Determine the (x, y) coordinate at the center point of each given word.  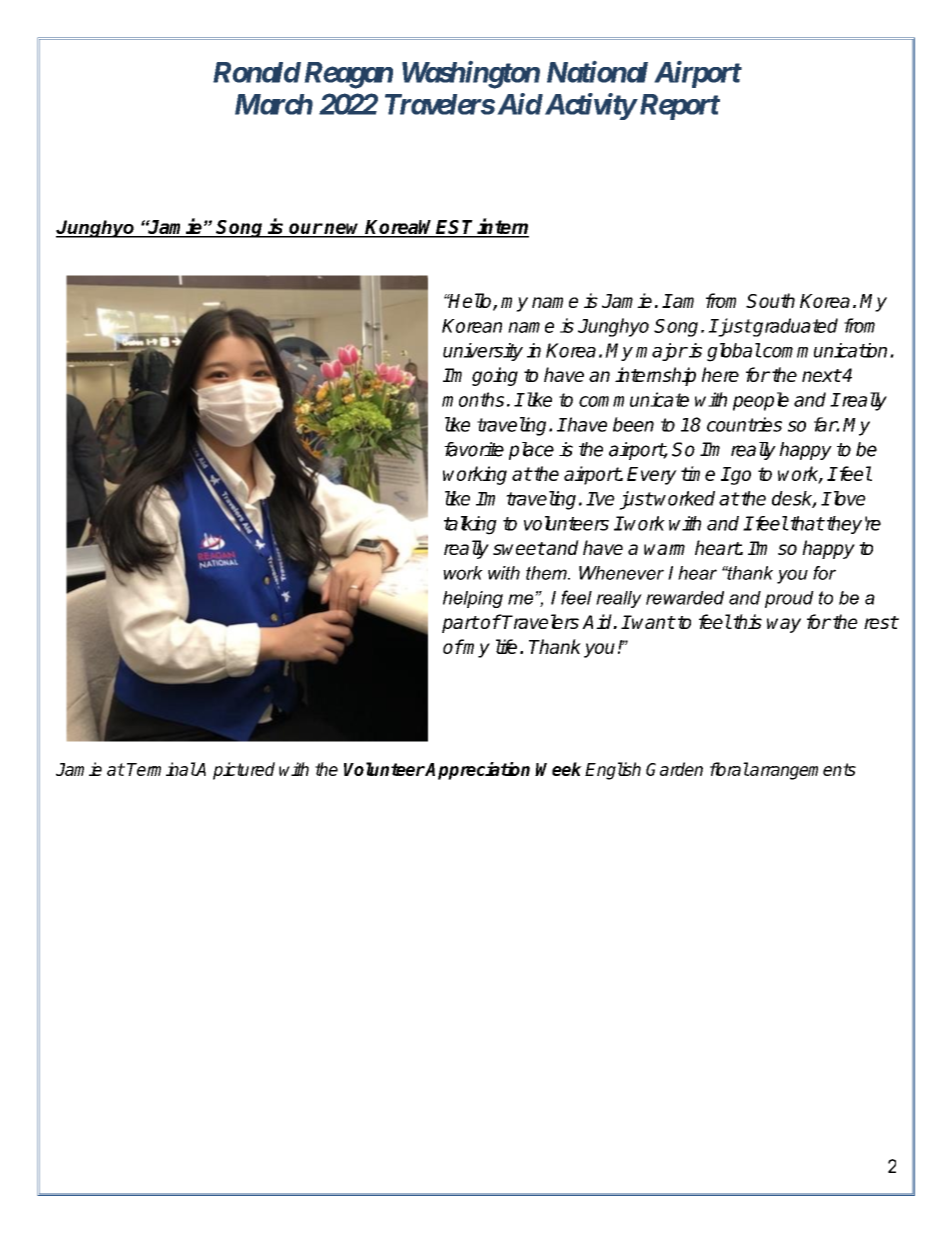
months (473, 399)
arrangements (802, 771)
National (597, 72)
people (761, 401)
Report (678, 107)
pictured (244, 771)
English (613, 771)
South (770, 300)
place (531, 451)
